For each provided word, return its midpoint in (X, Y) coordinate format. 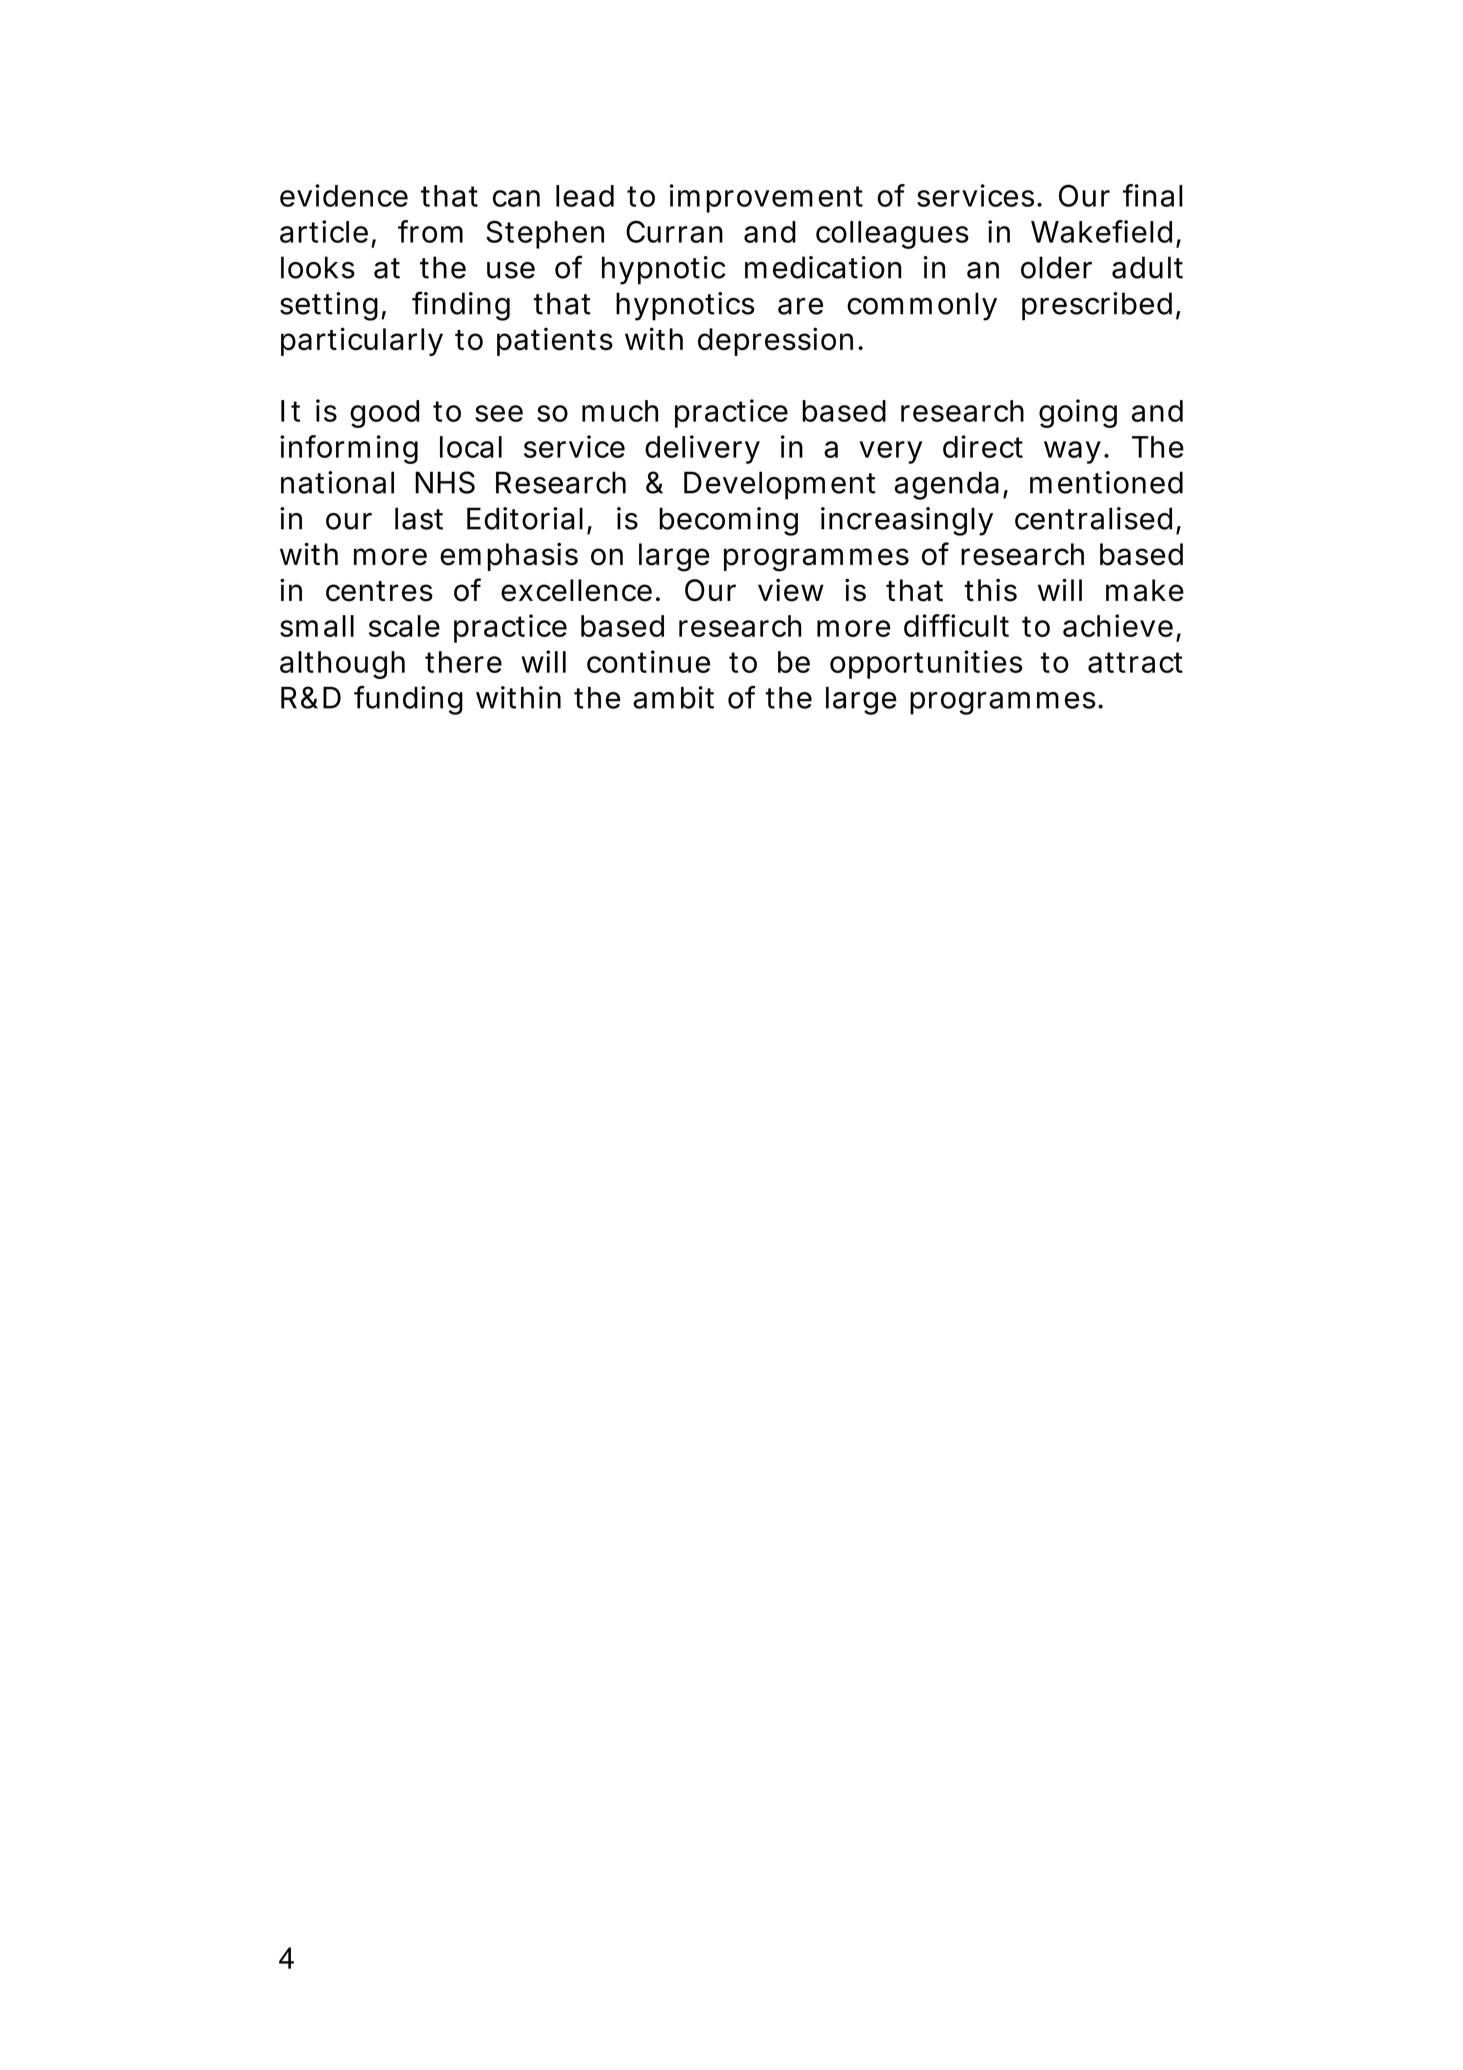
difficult (956, 625)
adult (1147, 267)
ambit (673, 697)
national (337, 482)
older (1056, 267)
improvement (766, 198)
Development (780, 485)
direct (983, 446)
